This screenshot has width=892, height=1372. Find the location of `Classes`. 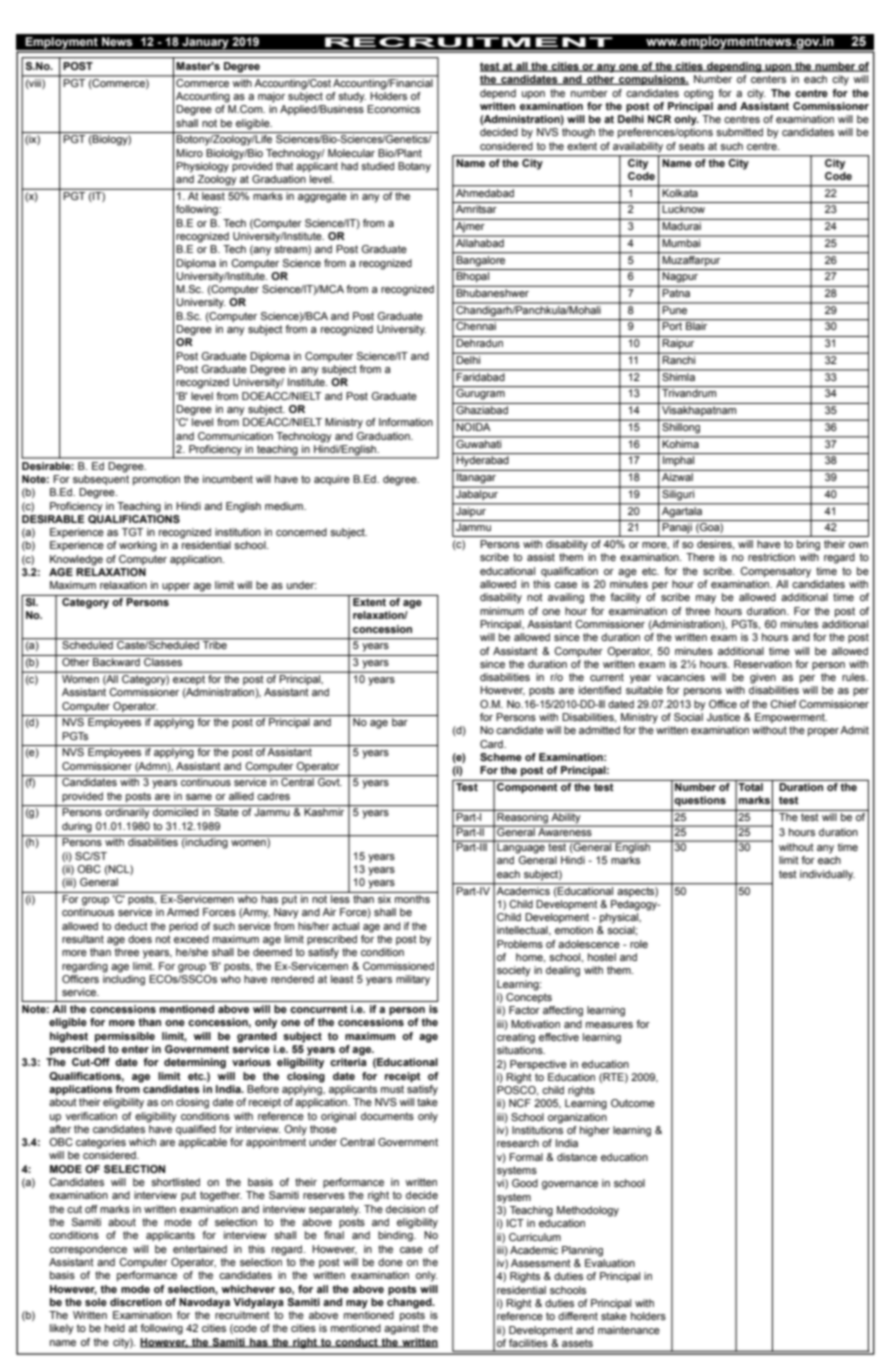

Classes is located at coordinates (163, 662).
